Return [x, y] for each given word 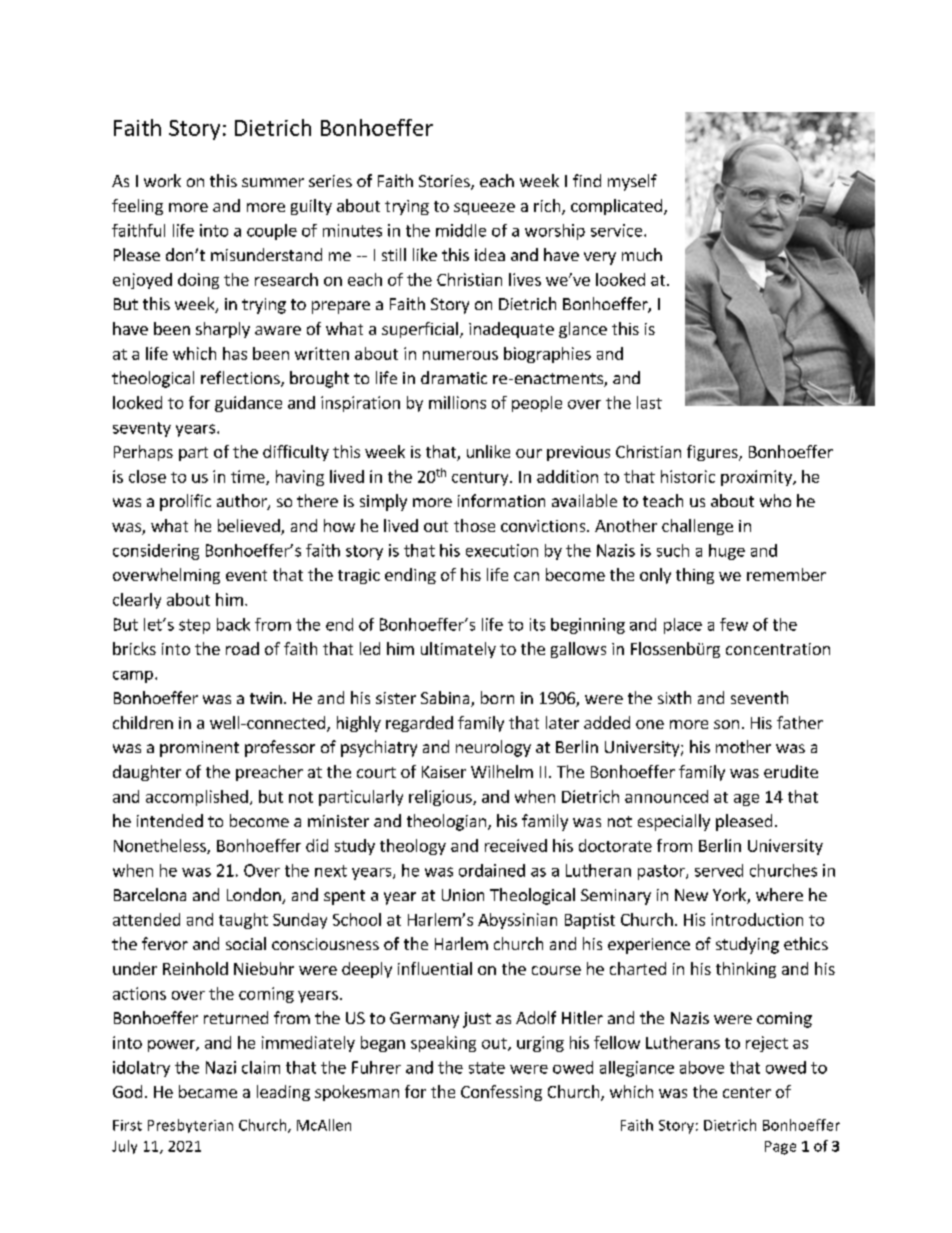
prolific [185, 502]
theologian [446, 822]
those [474, 525]
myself [632, 182]
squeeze [484, 209]
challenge [697, 527]
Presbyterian [190, 1126]
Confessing [501, 1093]
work [162, 180]
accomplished [197, 798]
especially [674, 822]
